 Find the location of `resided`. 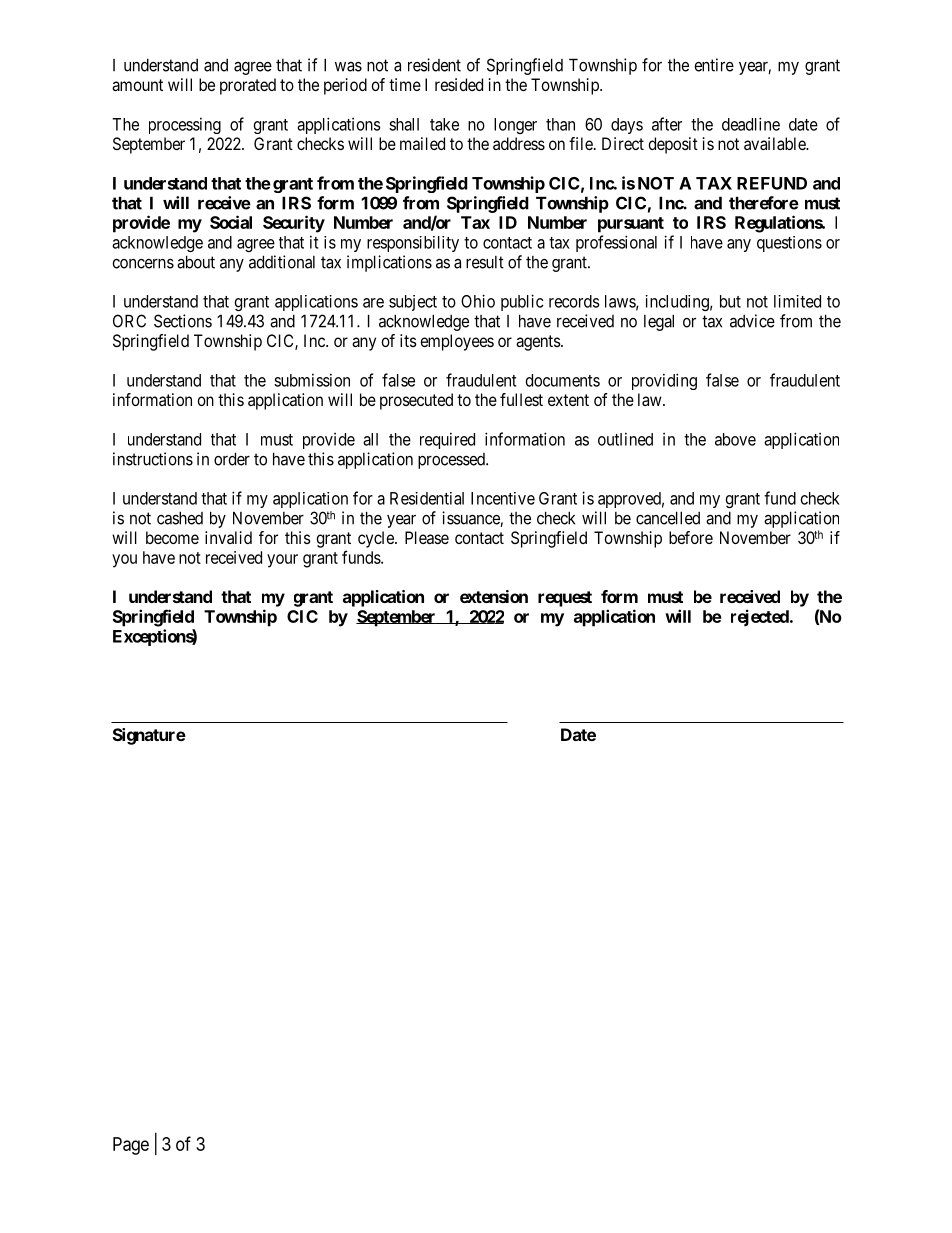

resided is located at coordinates (459, 84).
